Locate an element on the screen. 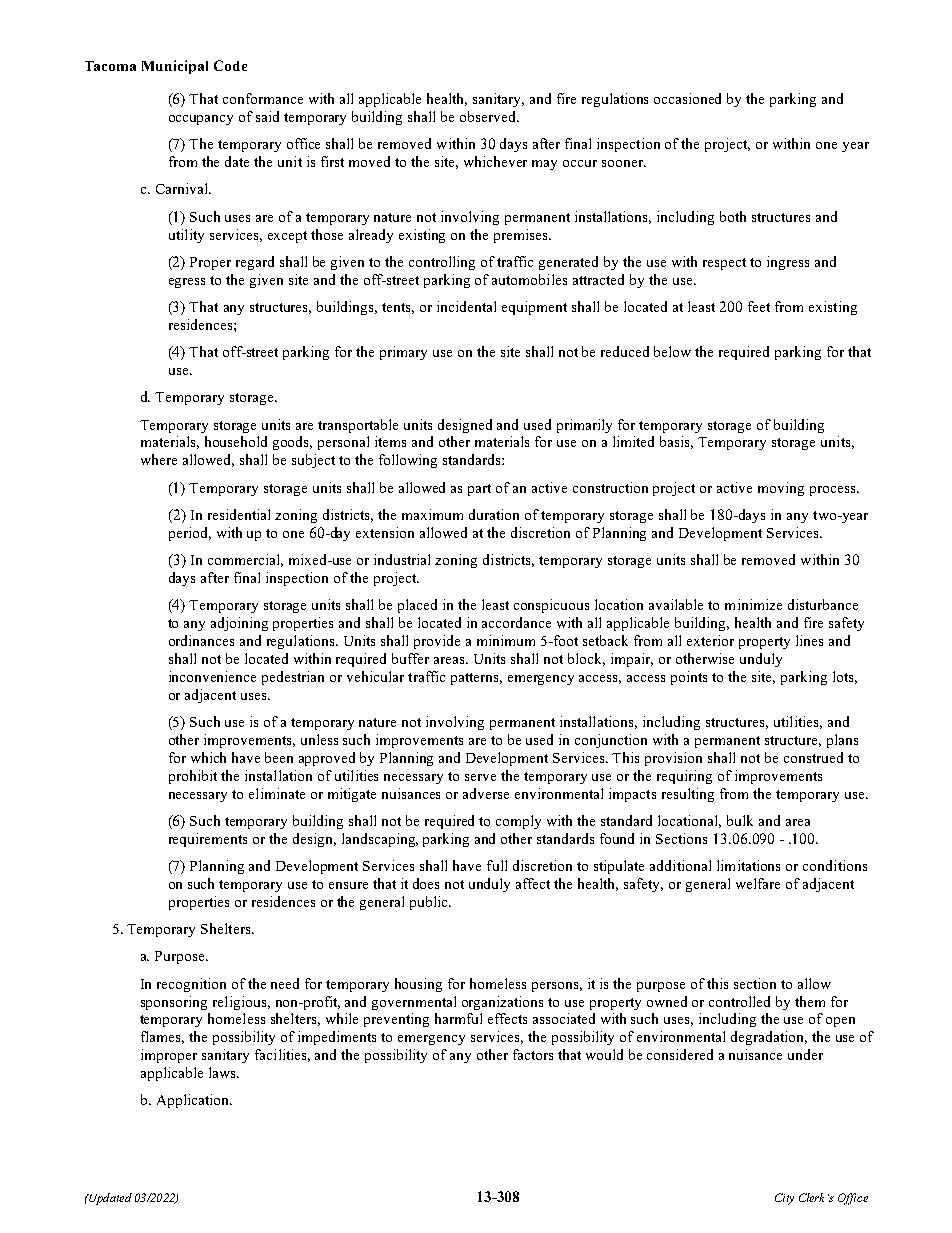  requirements is located at coordinates (208, 840).
